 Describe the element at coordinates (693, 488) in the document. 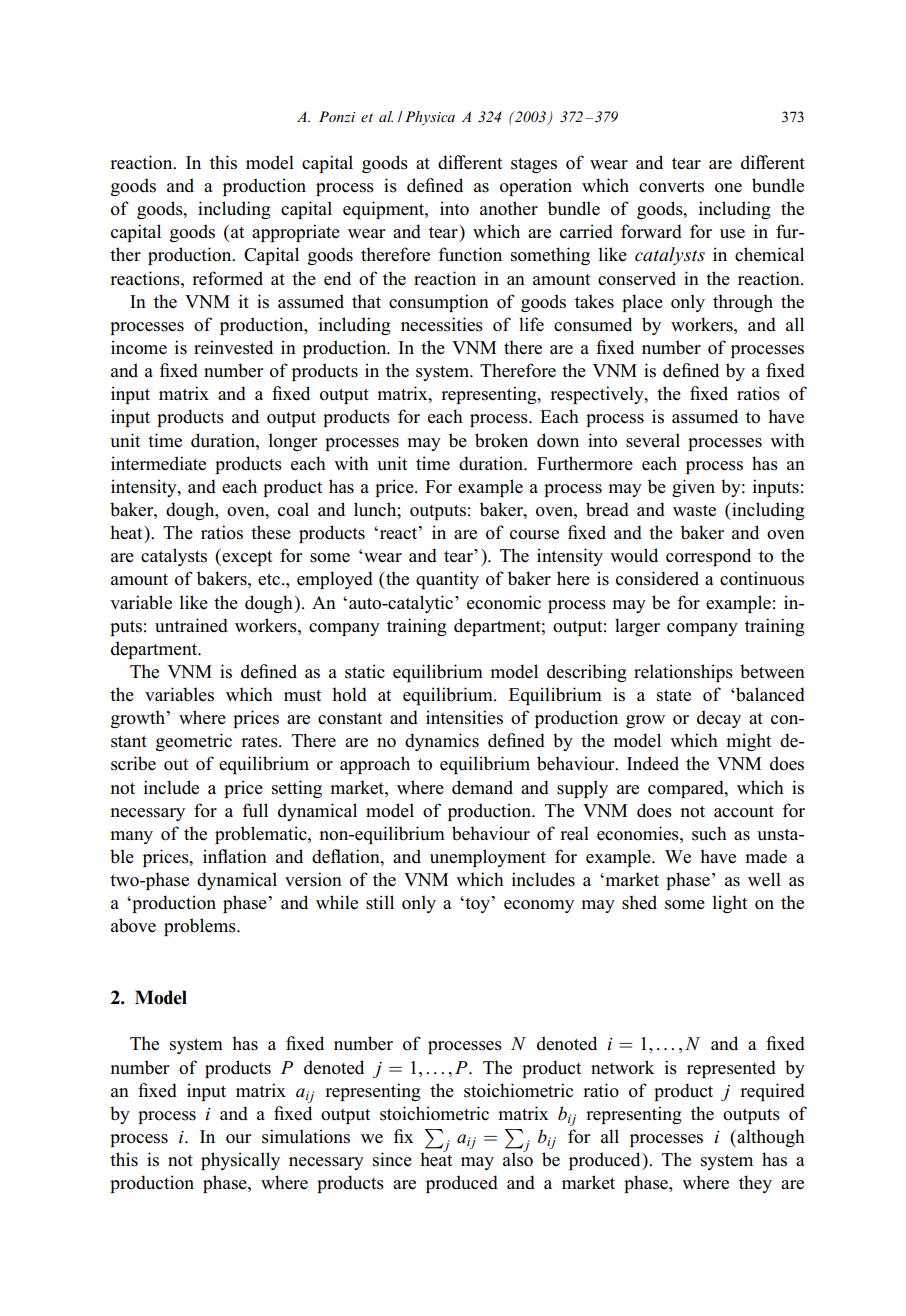

I see `given` at that location.
